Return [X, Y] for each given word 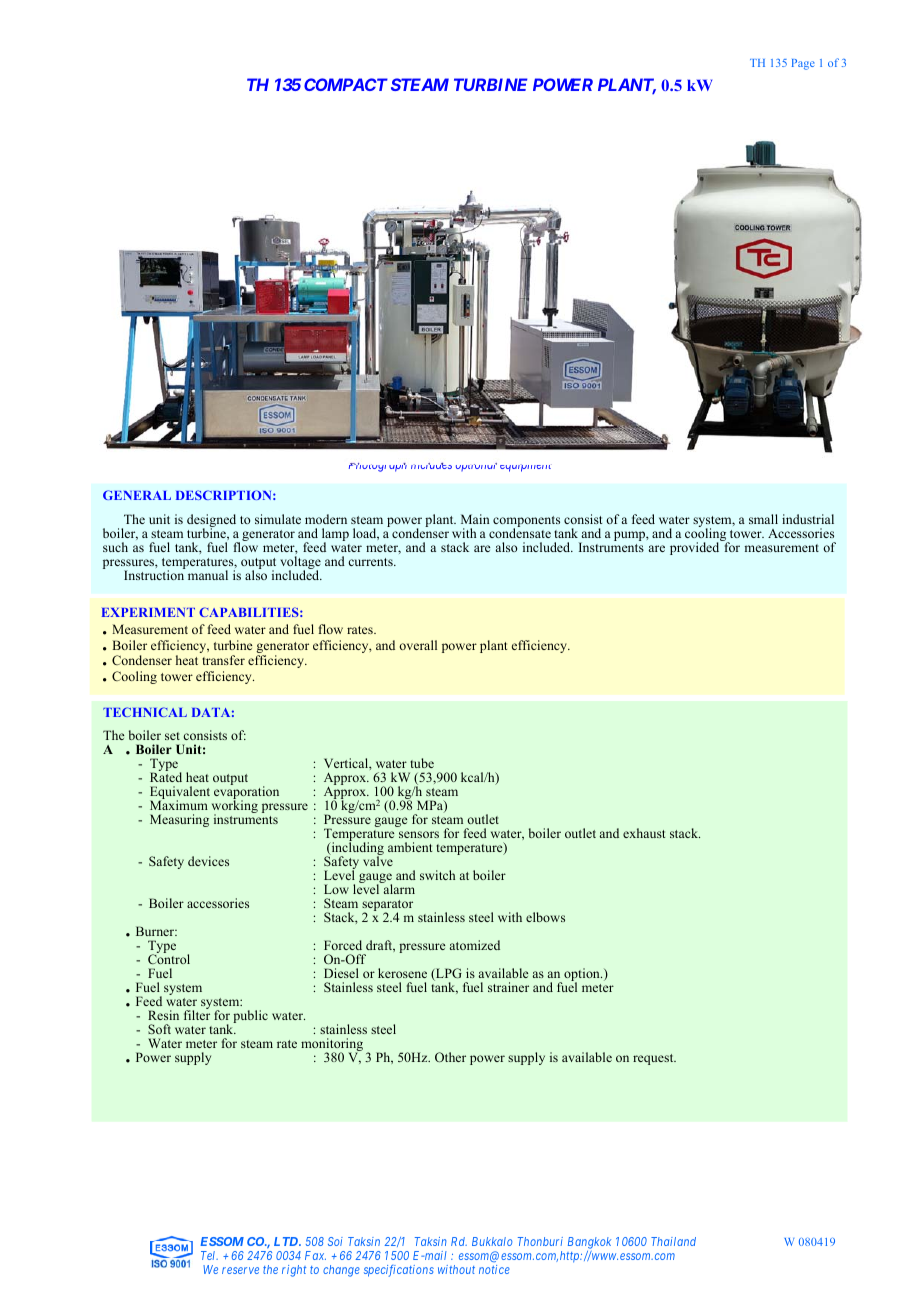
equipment [525, 468]
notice [494, 1269]
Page [803, 64]
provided [696, 547]
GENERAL [137, 495]
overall [418, 645]
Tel [209, 1255]
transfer [223, 660]
